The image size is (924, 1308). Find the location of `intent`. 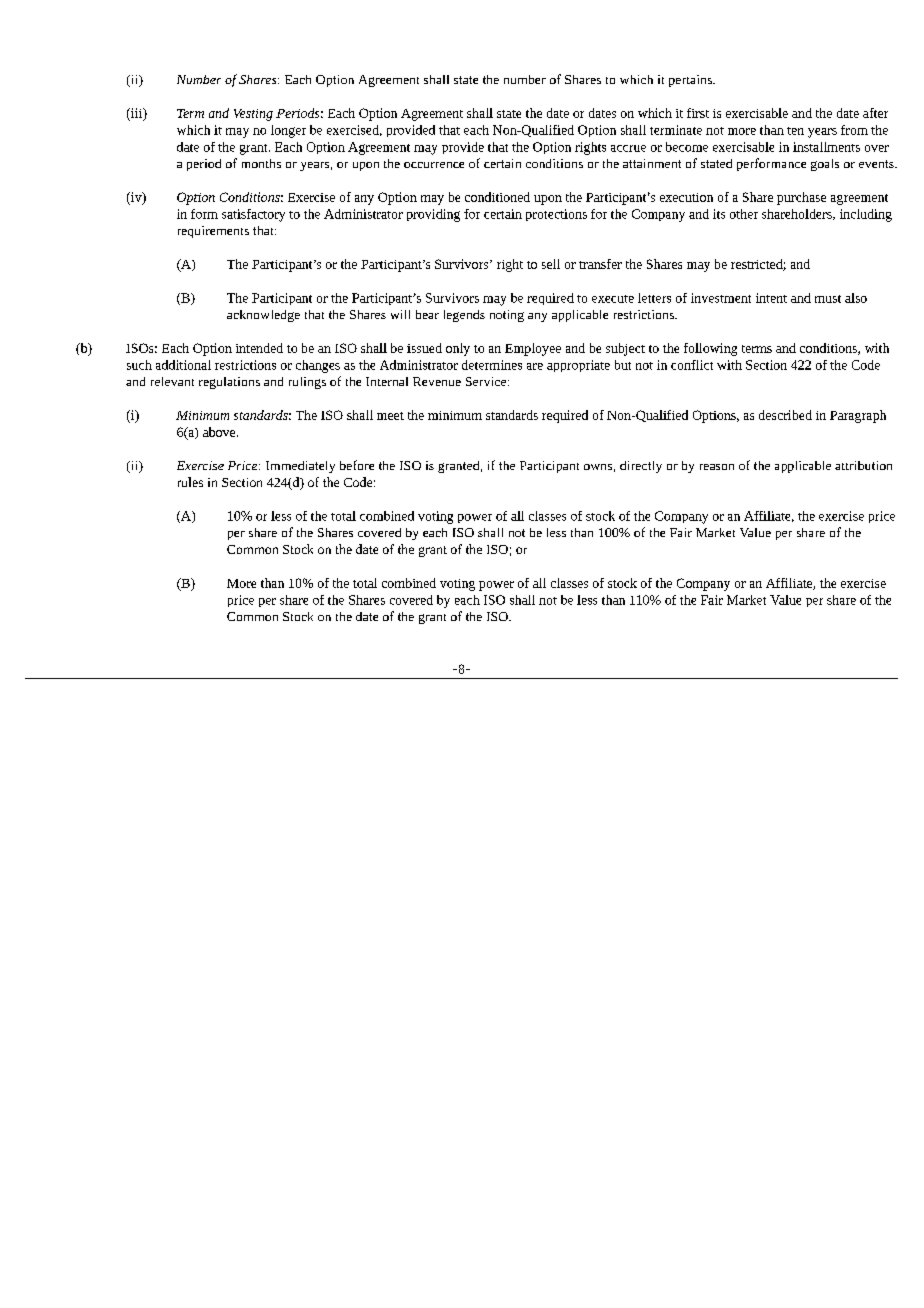

intent is located at coordinates (771, 298).
